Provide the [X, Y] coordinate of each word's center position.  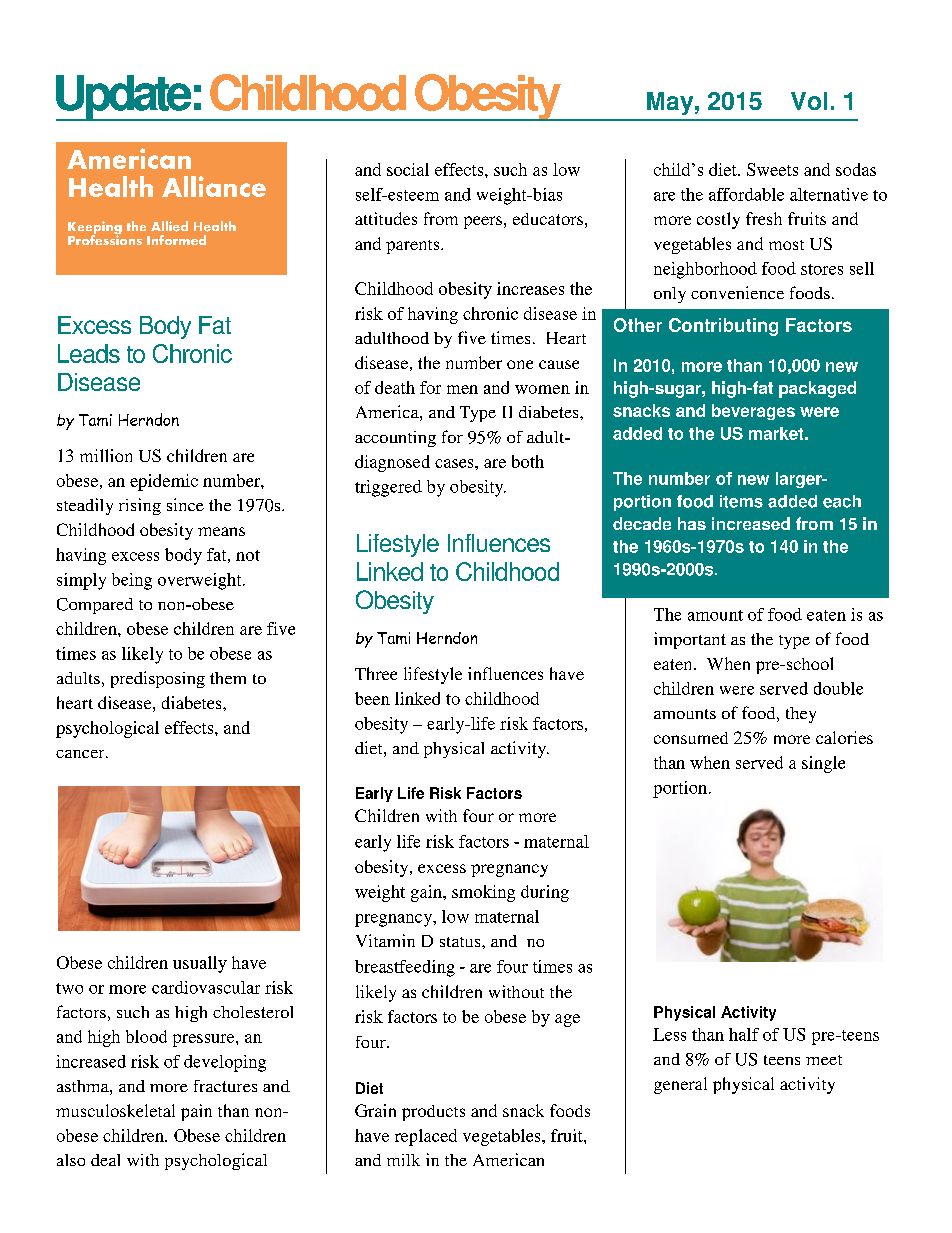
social [408, 169]
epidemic [164, 482]
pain [196, 1112]
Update [125, 98]
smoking [483, 893]
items [741, 501]
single [823, 764]
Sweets [772, 169]
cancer [81, 754]
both [528, 461]
